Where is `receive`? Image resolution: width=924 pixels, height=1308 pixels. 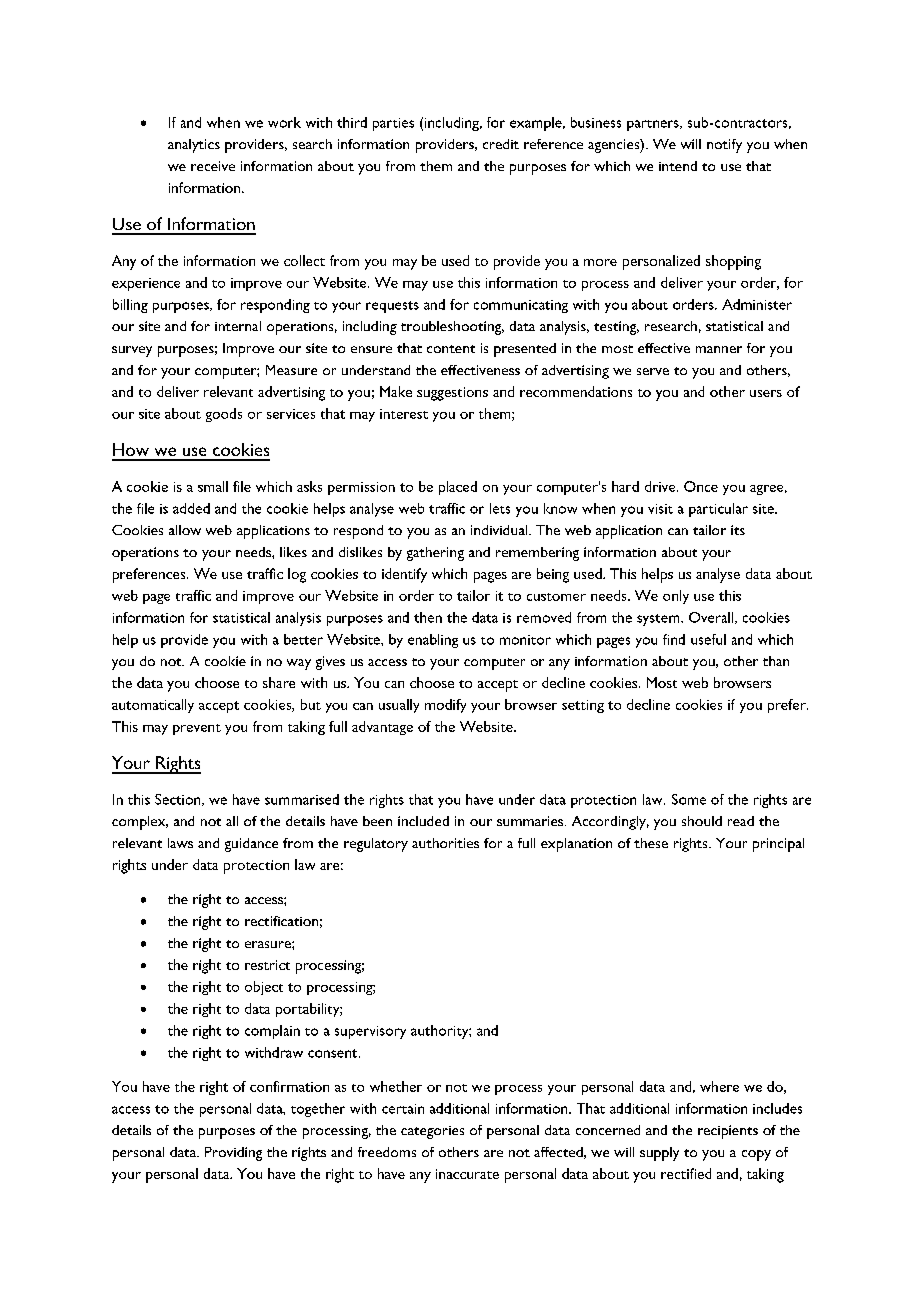
receive is located at coordinates (213, 166).
